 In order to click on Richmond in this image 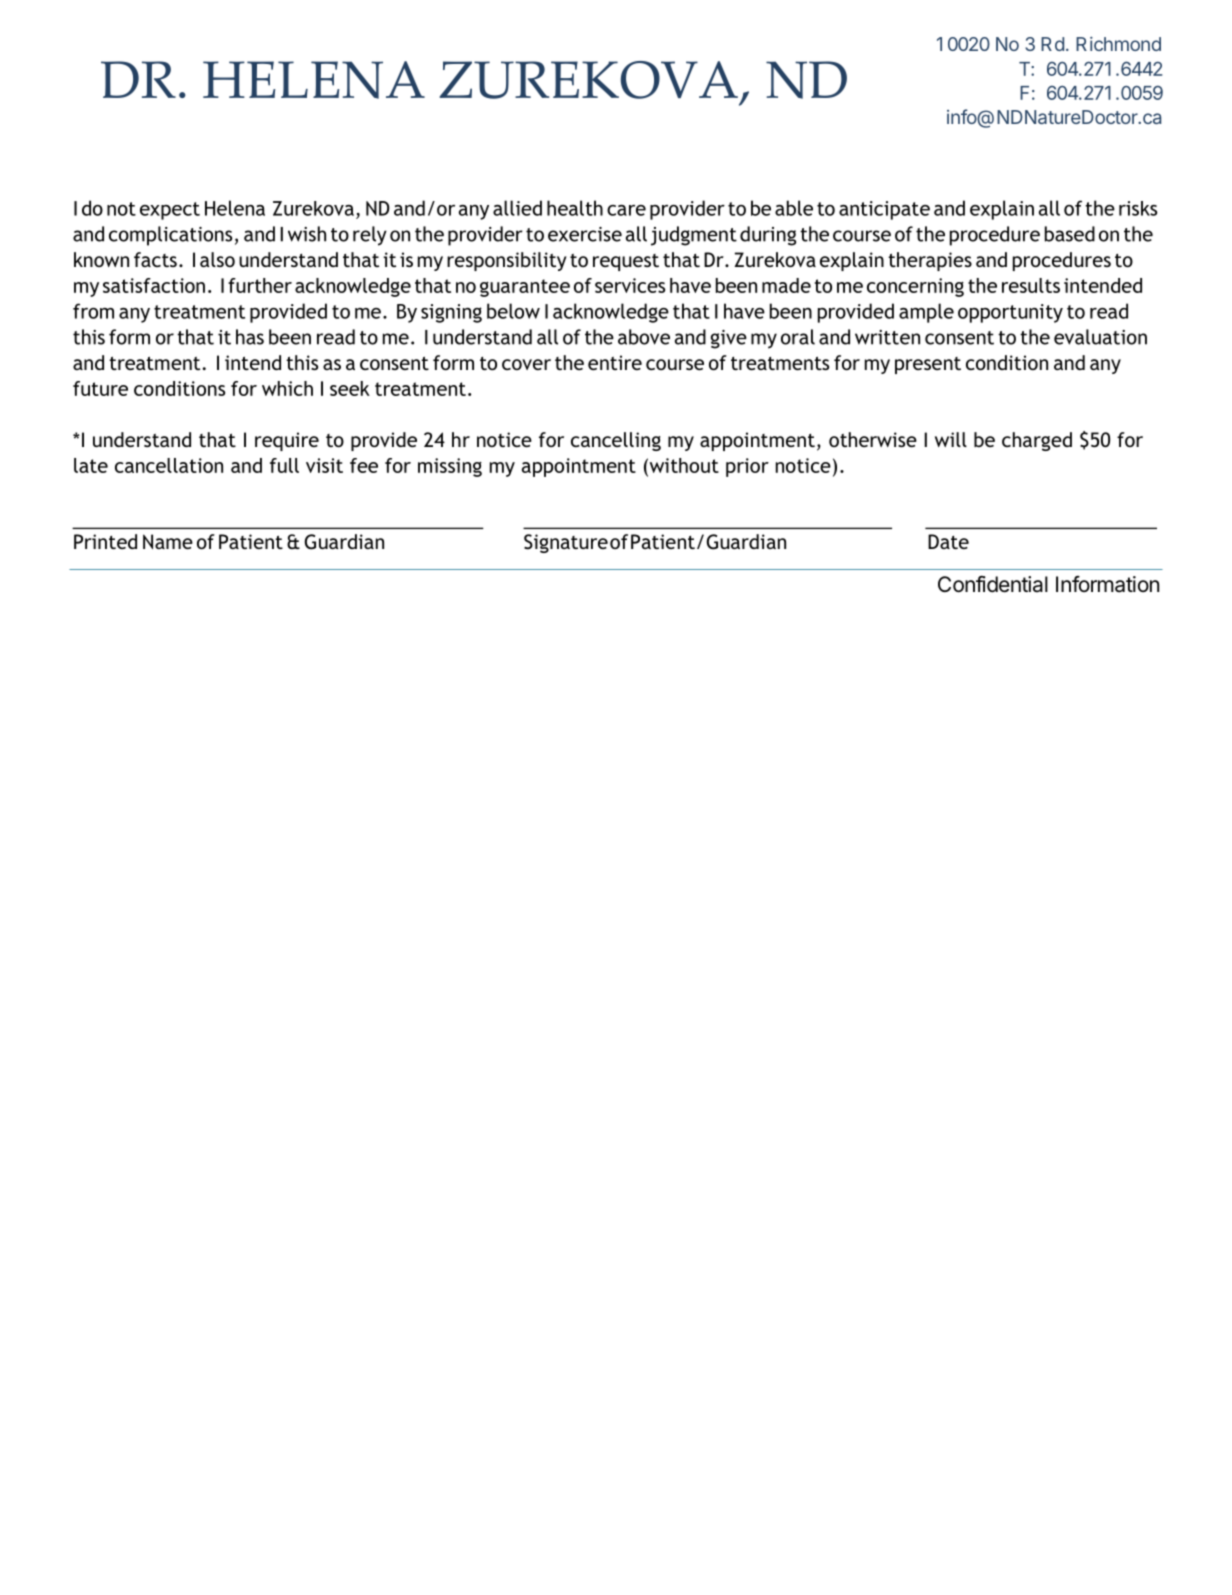, I will do `click(1118, 44)`.
